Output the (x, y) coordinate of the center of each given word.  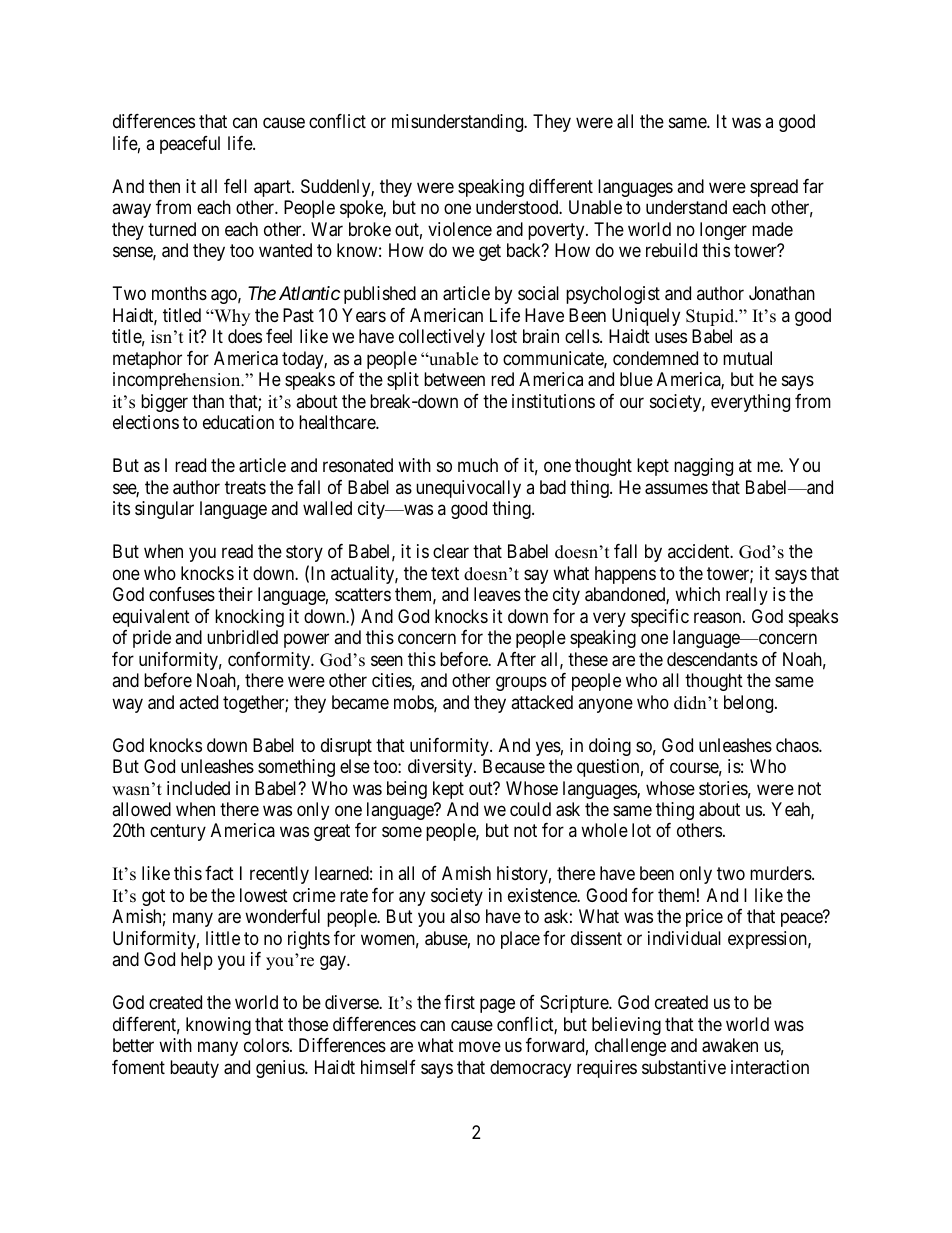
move (480, 1047)
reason (719, 618)
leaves (497, 594)
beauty (194, 1069)
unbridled (242, 637)
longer (723, 231)
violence (460, 229)
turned (172, 229)
